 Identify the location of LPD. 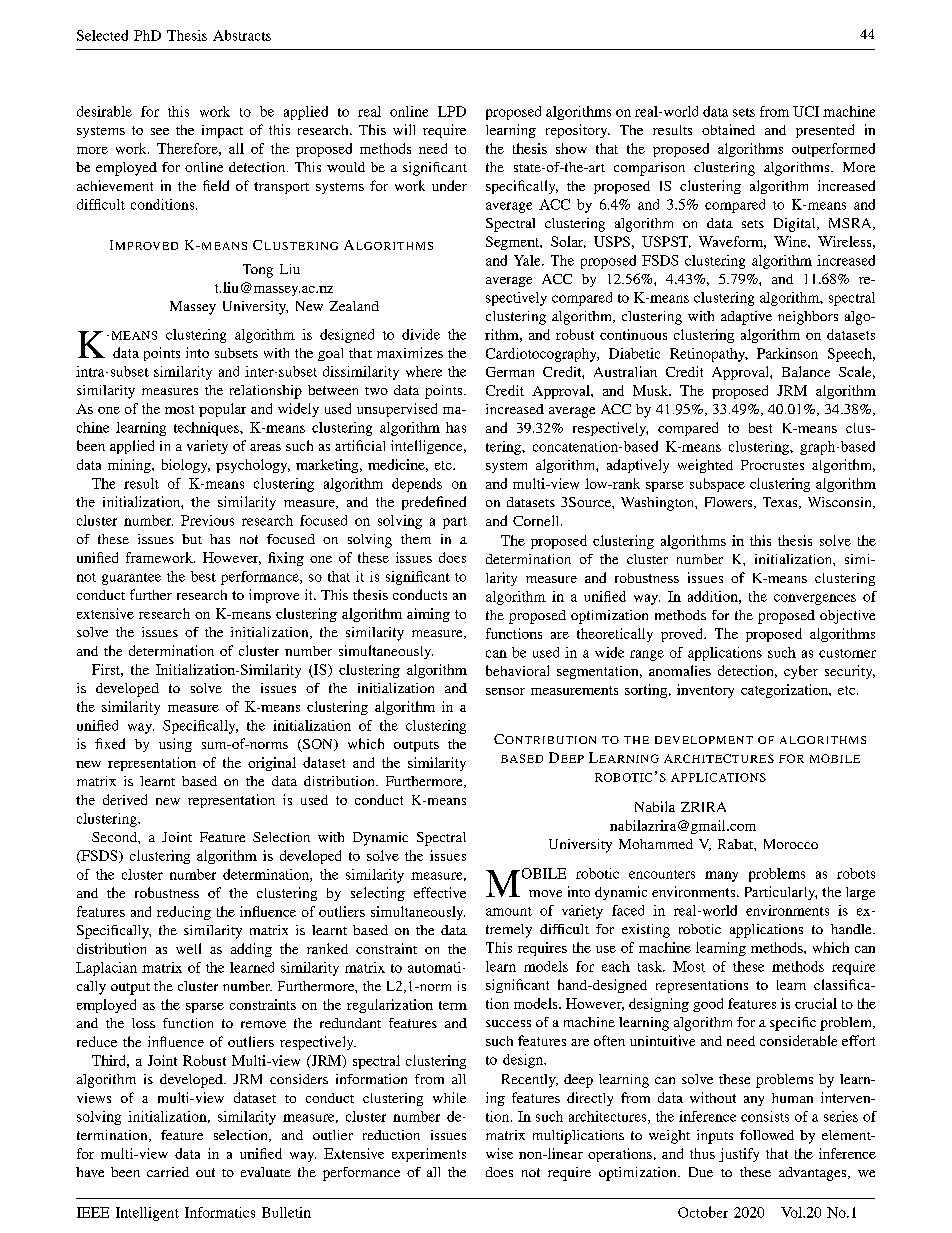
(452, 111).
